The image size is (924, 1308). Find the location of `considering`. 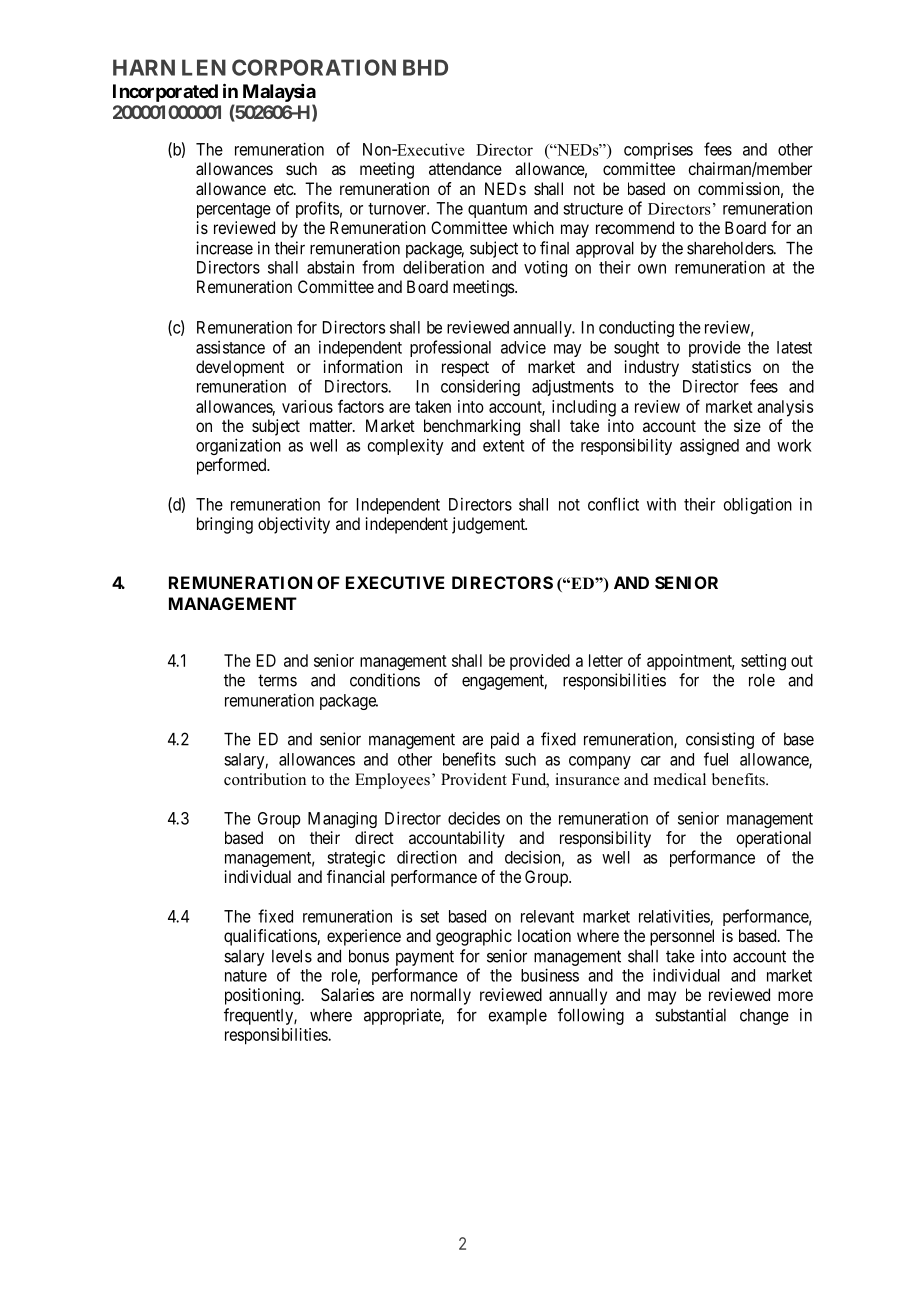

considering is located at coordinates (480, 388).
